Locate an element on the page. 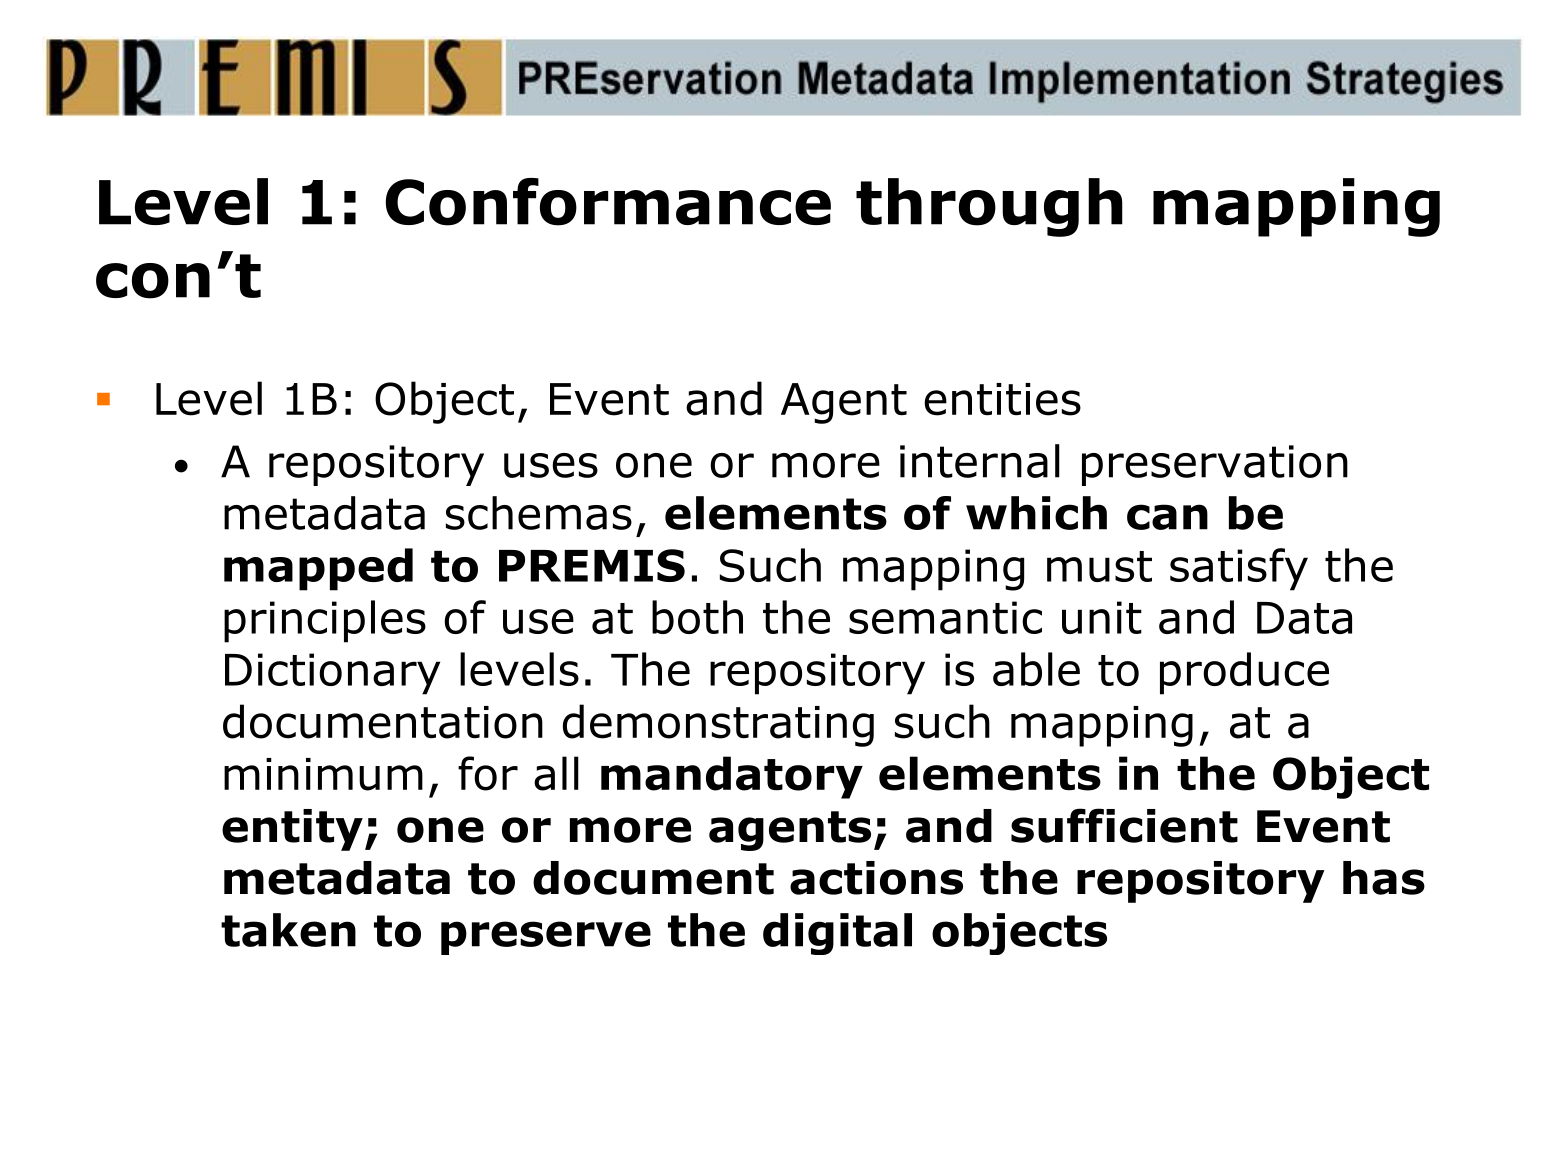 The height and width of the page is (1172, 1563). through is located at coordinates (989, 207).
